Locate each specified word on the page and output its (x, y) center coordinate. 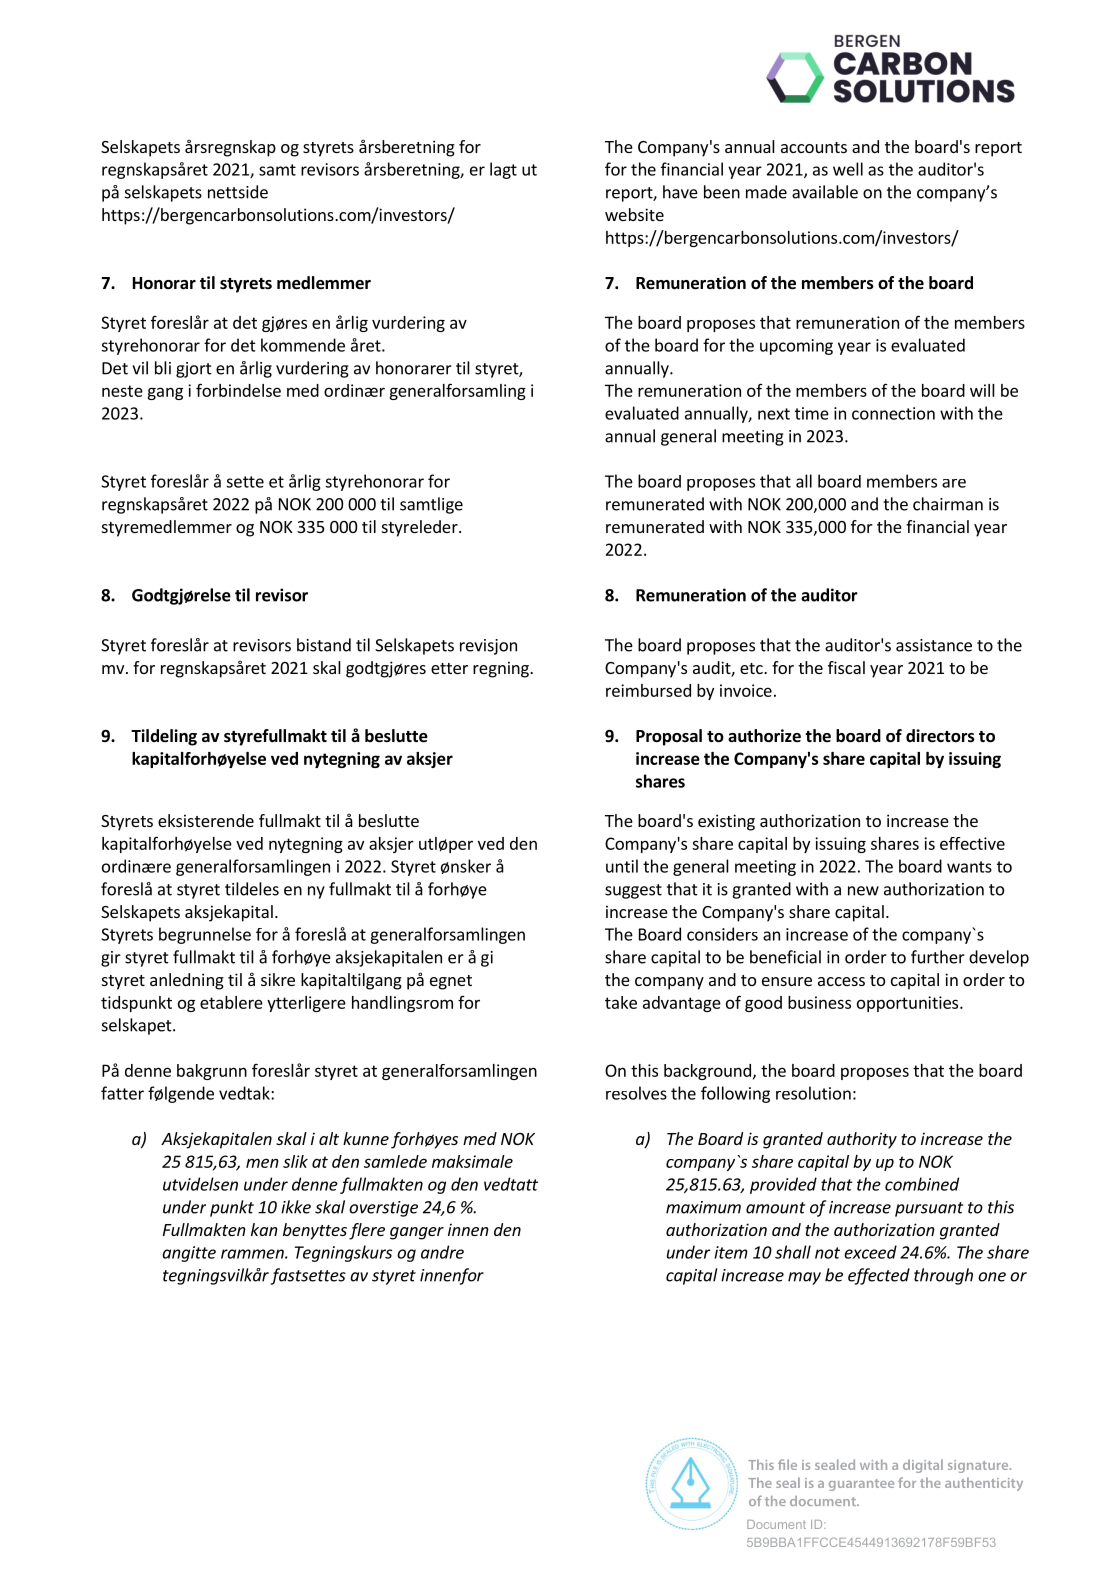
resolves (636, 1093)
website (634, 214)
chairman (948, 504)
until (622, 866)
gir (111, 959)
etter (449, 668)
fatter (122, 1093)
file (787, 1464)
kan (264, 1229)
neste (122, 391)
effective (972, 843)
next (774, 414)
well (848, 169)
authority (862, 1140)
